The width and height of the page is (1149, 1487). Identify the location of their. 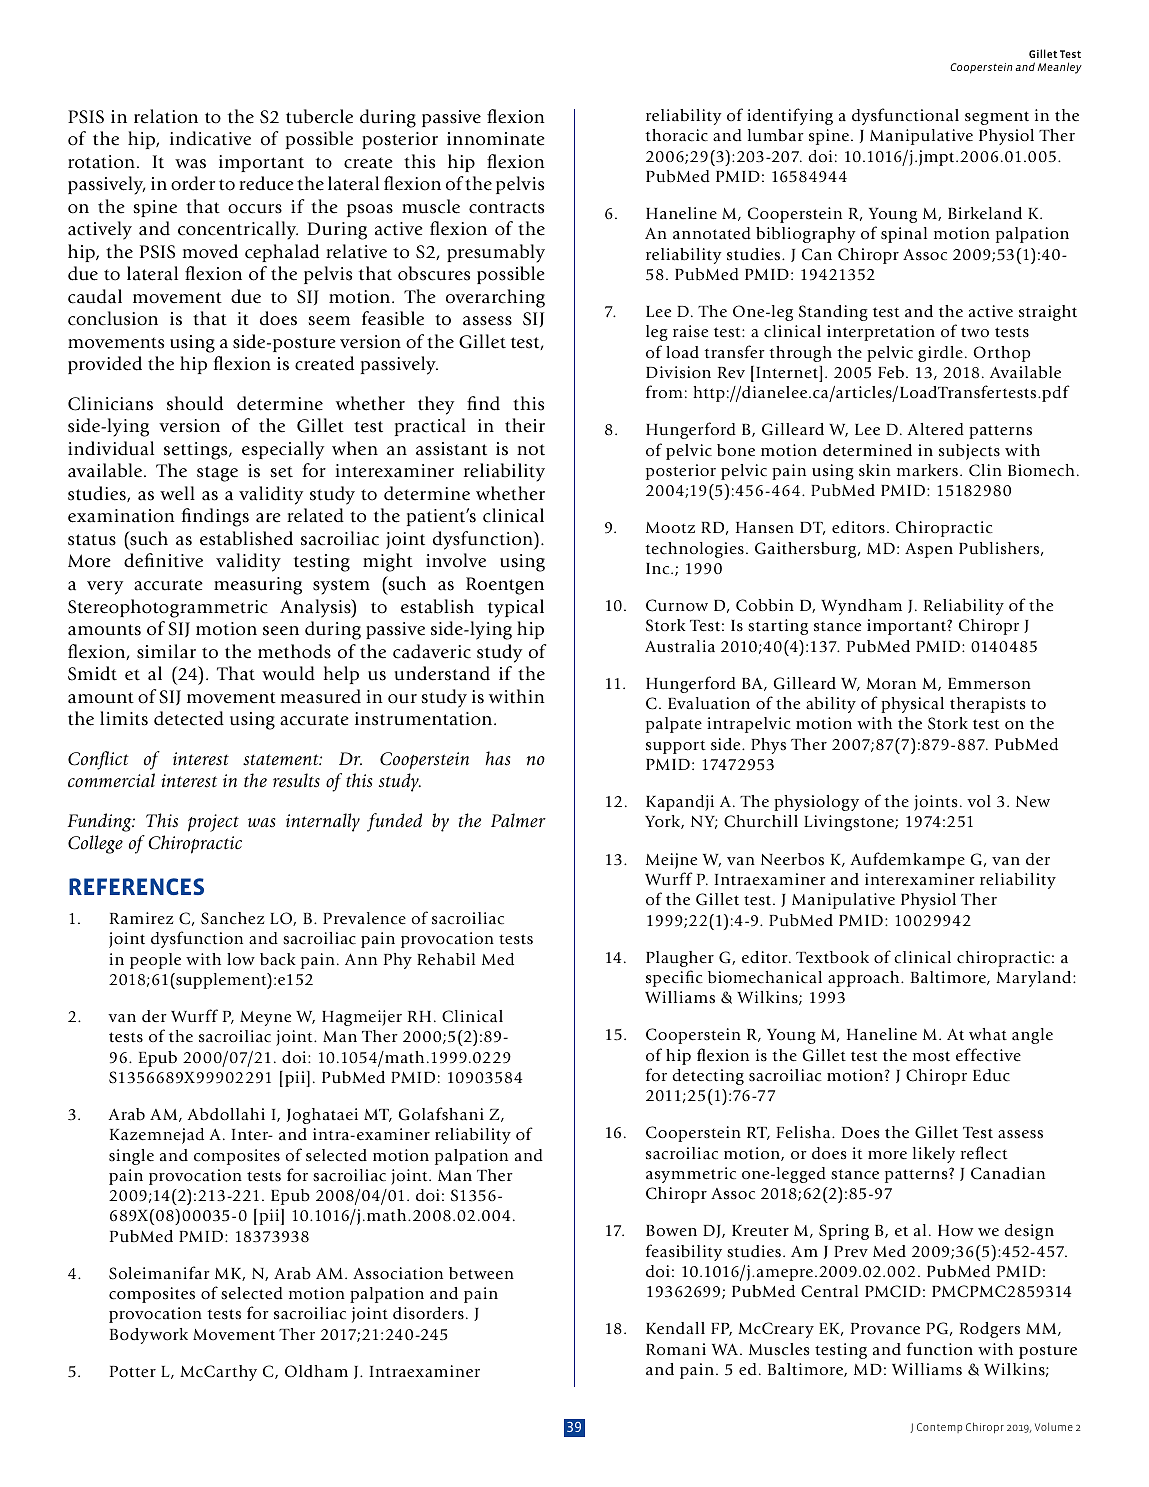
(525, 425).
